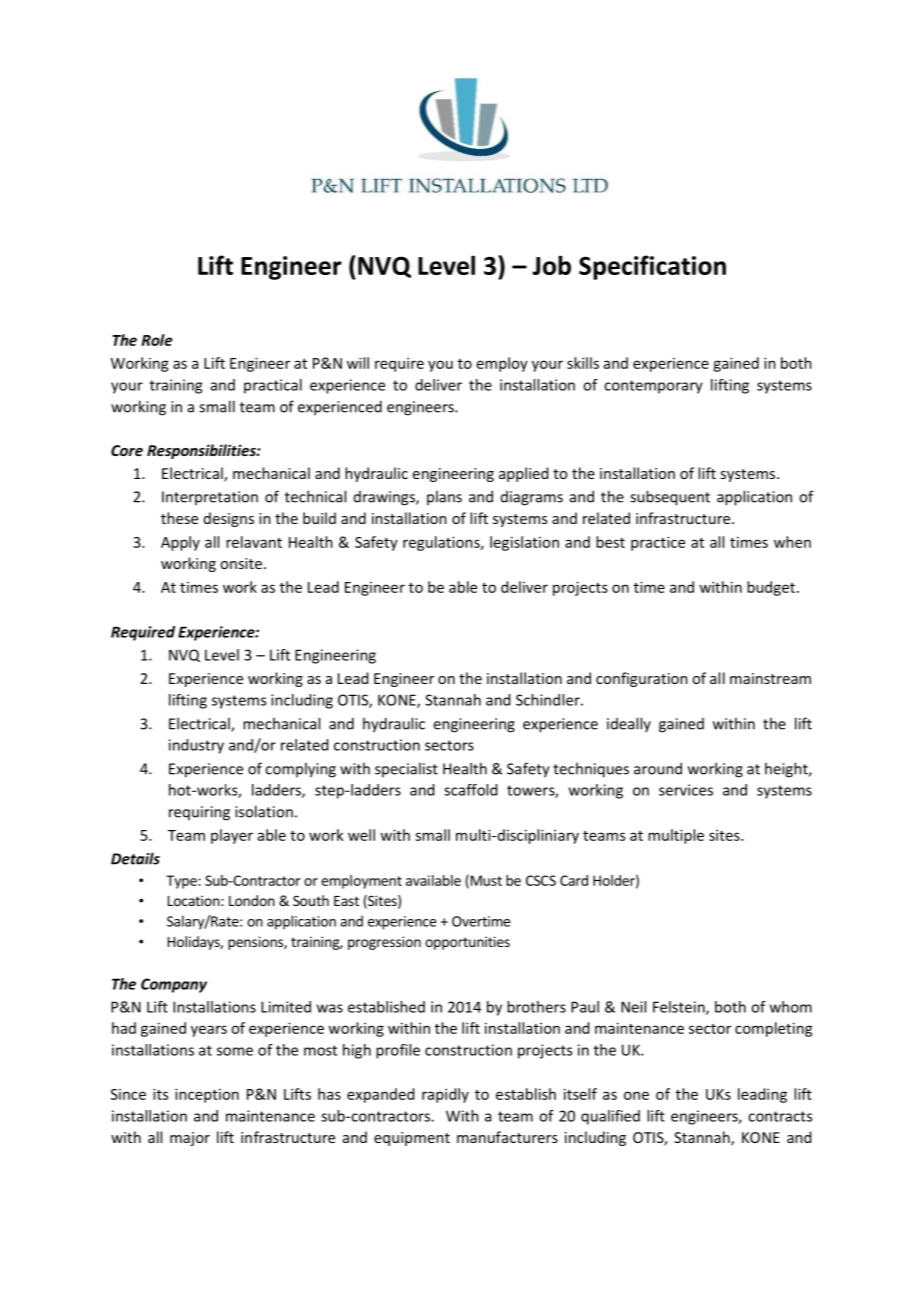 This screenshot has width=924, height=1308. I want to click on inception, so click(207, 1095).
